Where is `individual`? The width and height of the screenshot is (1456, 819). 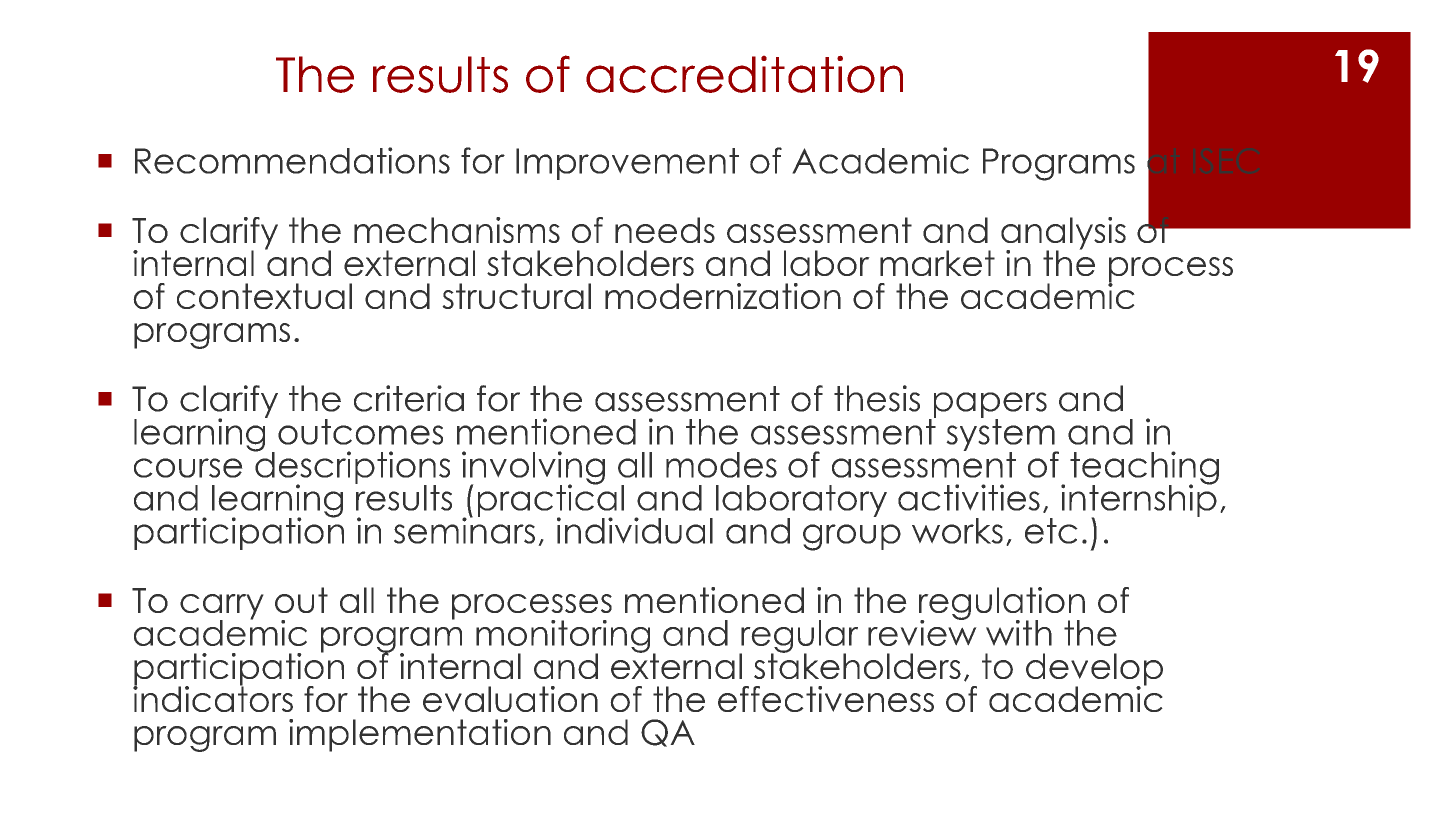 individual is located at coordinates (635, 530).
